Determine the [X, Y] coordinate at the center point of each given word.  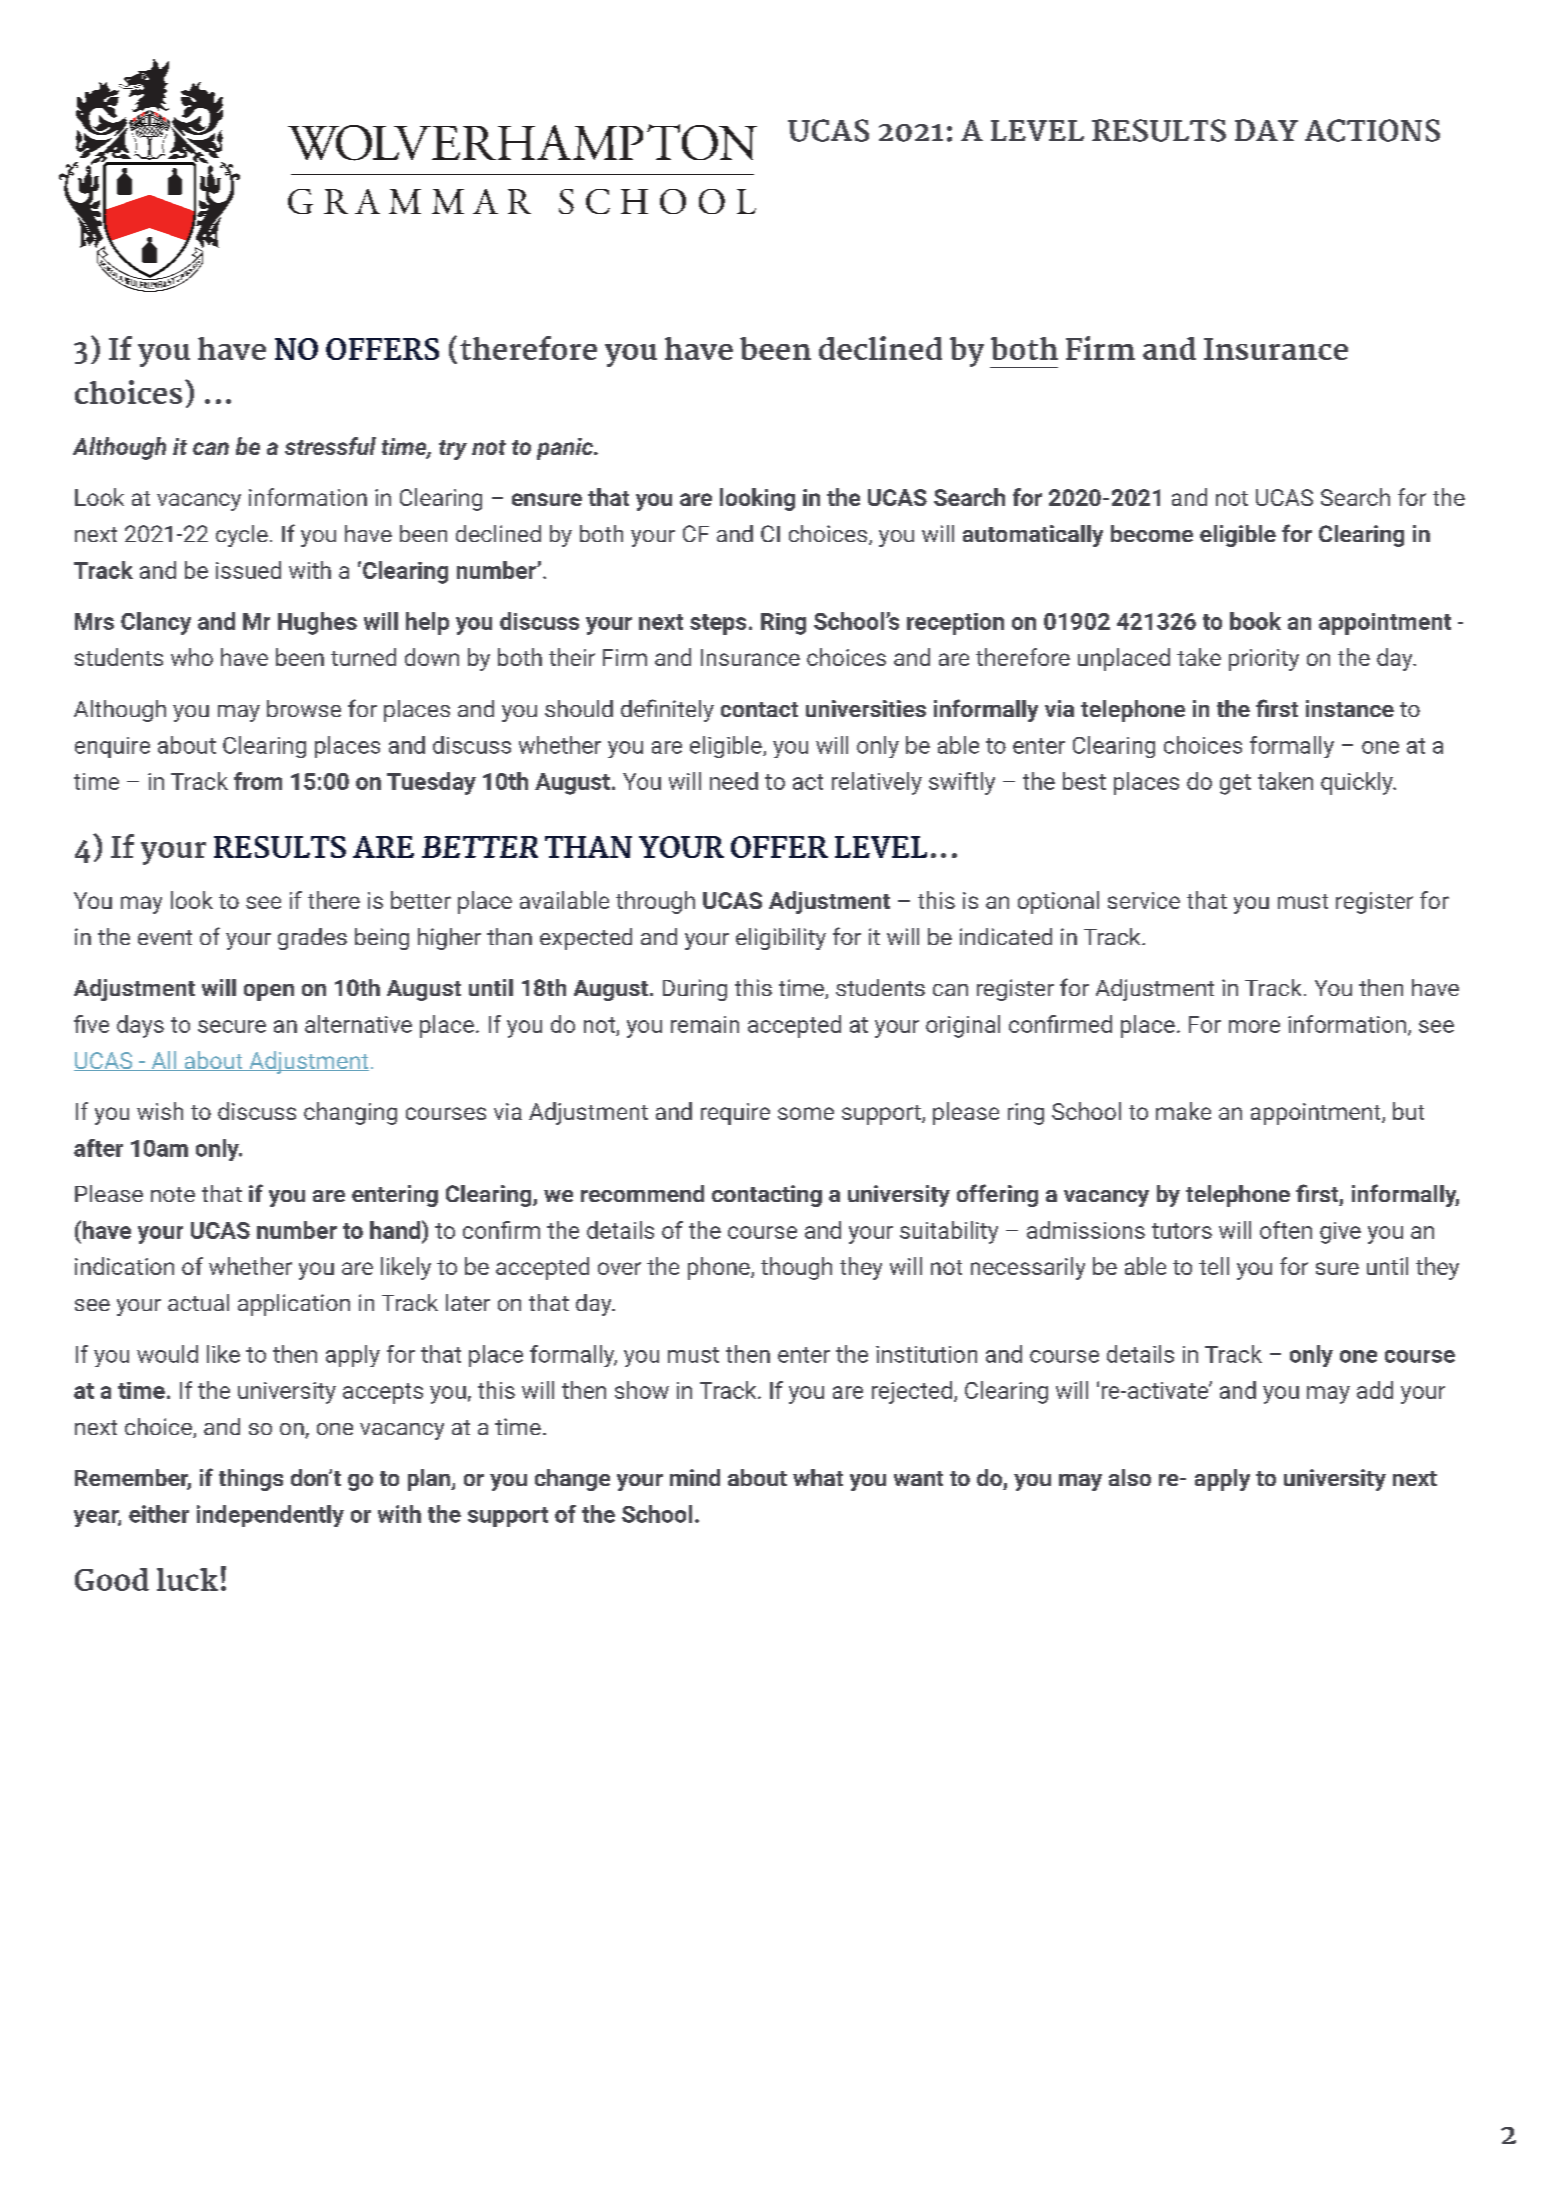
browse [304, 708]
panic [566, 449]
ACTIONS [1372, 130]
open [269, 992]
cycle [242, 536]
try [453, 450]
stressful [330, 446]
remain [705, 1024]
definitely [667, 710]
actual [198, 1302]
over [619, 1268]
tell [1214, 1266]
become [1152, 533]
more [1254, 1026]
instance [1350, 708]
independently [270, 1516]
